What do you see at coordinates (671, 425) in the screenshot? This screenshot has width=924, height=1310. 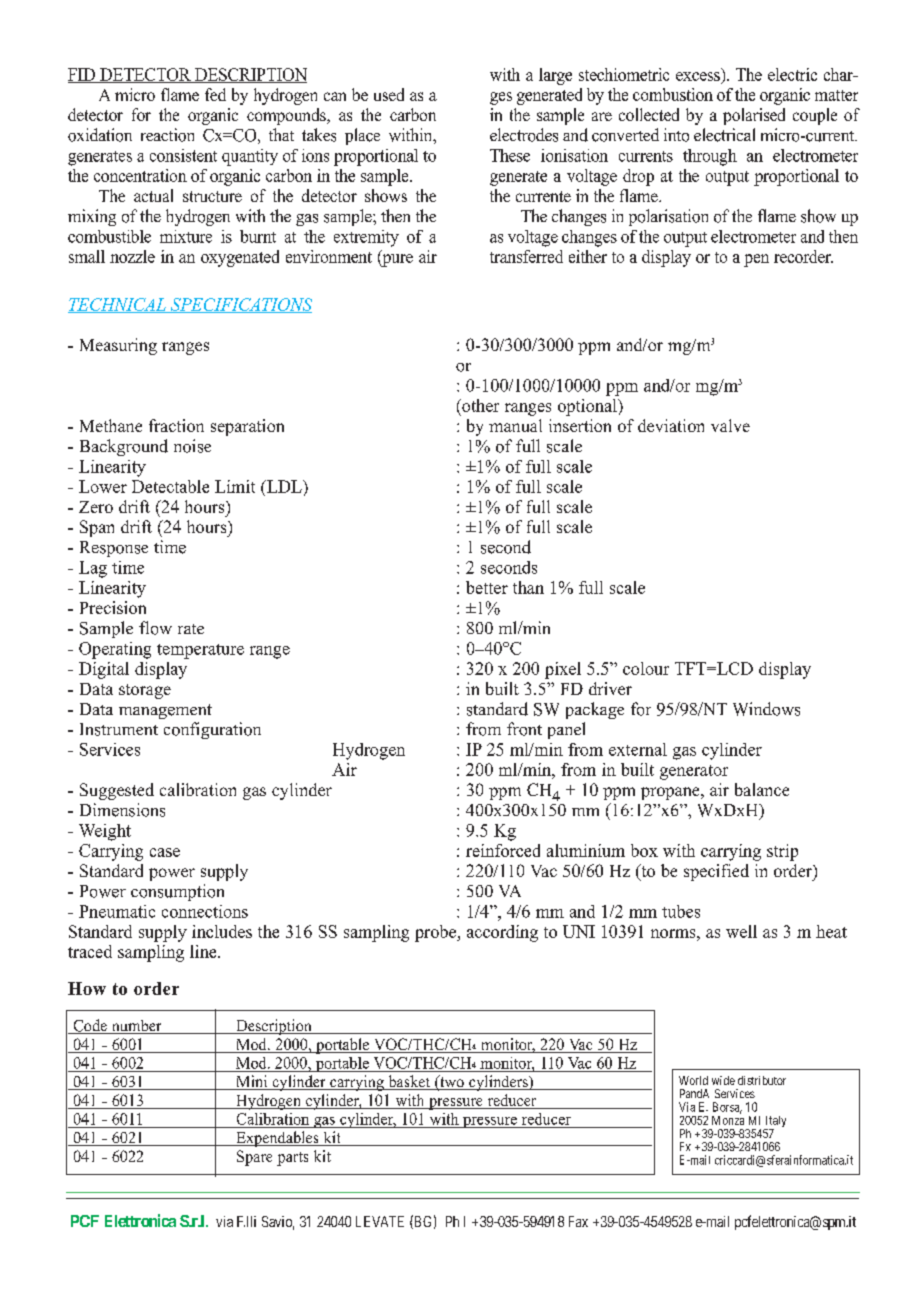 I see `deviation` at bounding box center [671, 425].
